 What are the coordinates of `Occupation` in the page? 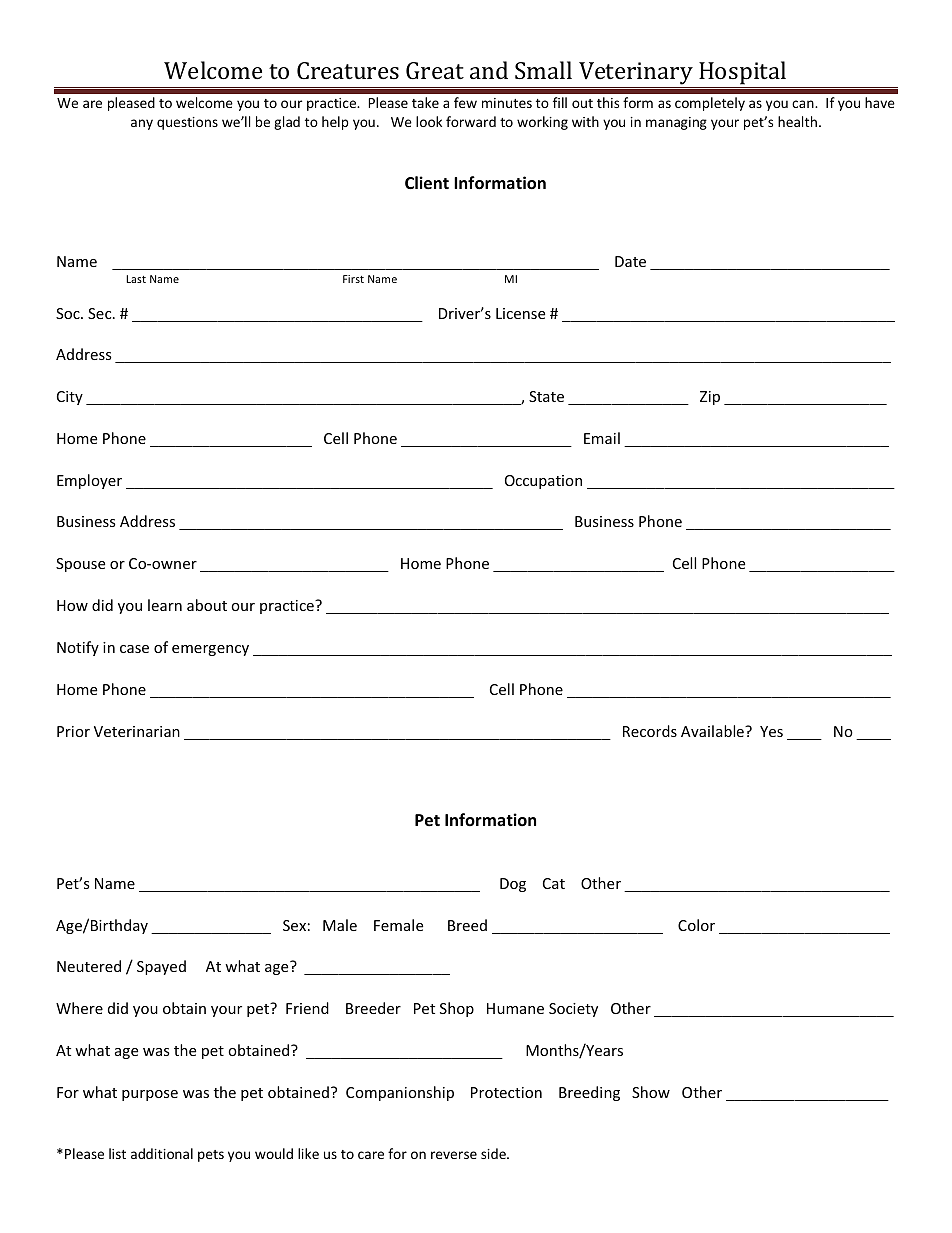 It's located at (543, 482).
